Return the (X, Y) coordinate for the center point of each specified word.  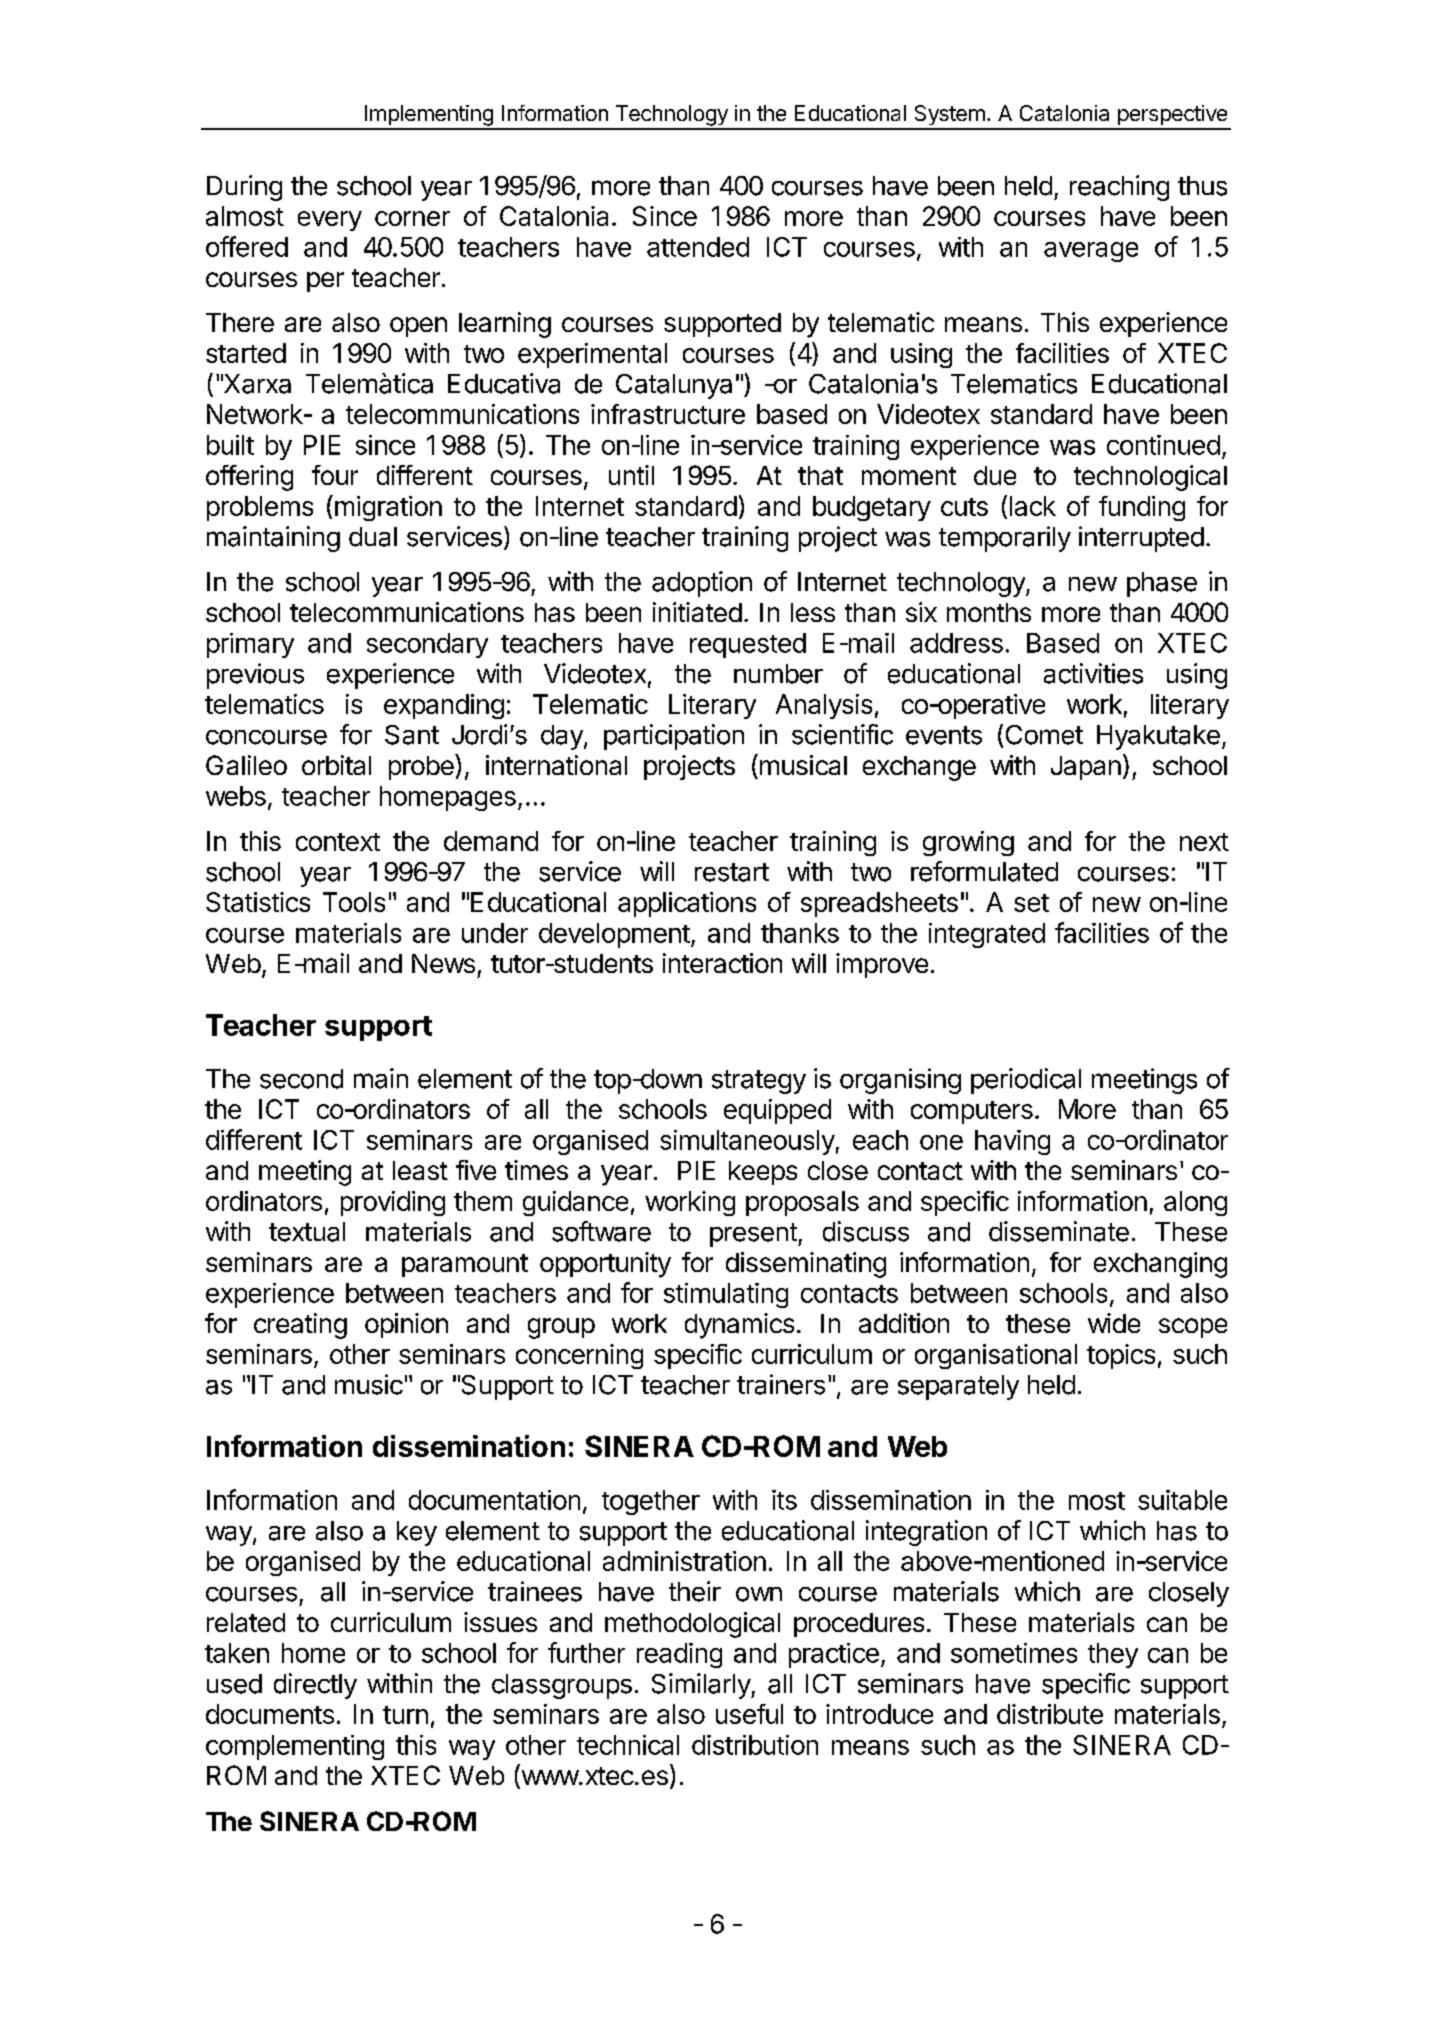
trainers (781, 1384)
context (338, 842)
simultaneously (747, 1142)
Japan (1086, 768)
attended (698, 247)
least (420, 1170)
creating (300, 1326)
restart (732, 872)
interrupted (1141, 539)
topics (1121, 1356)
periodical (1026, 1081)
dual (373, 537)
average (1091, 252)
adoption (702, 584)
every (330, 221)
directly (315, 1686)
